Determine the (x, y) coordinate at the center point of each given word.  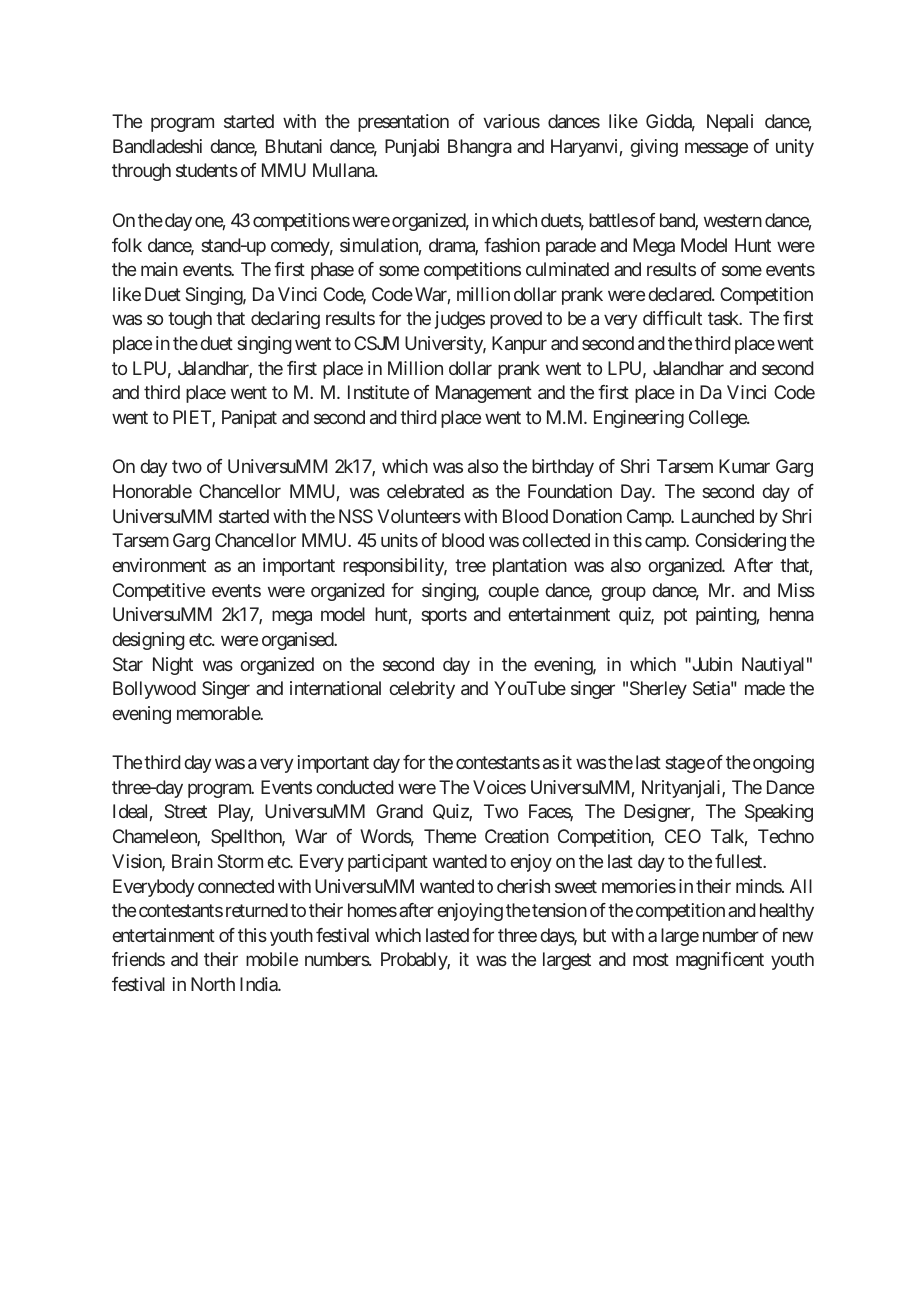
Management (484, 394)
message (716, 149)
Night (173, 666)
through (141, 172)
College (718, 419)
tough (190, 320)
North (213, 984)
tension (559, 910)
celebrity (422, 690)
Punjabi (412, 148)
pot (675, 616)
